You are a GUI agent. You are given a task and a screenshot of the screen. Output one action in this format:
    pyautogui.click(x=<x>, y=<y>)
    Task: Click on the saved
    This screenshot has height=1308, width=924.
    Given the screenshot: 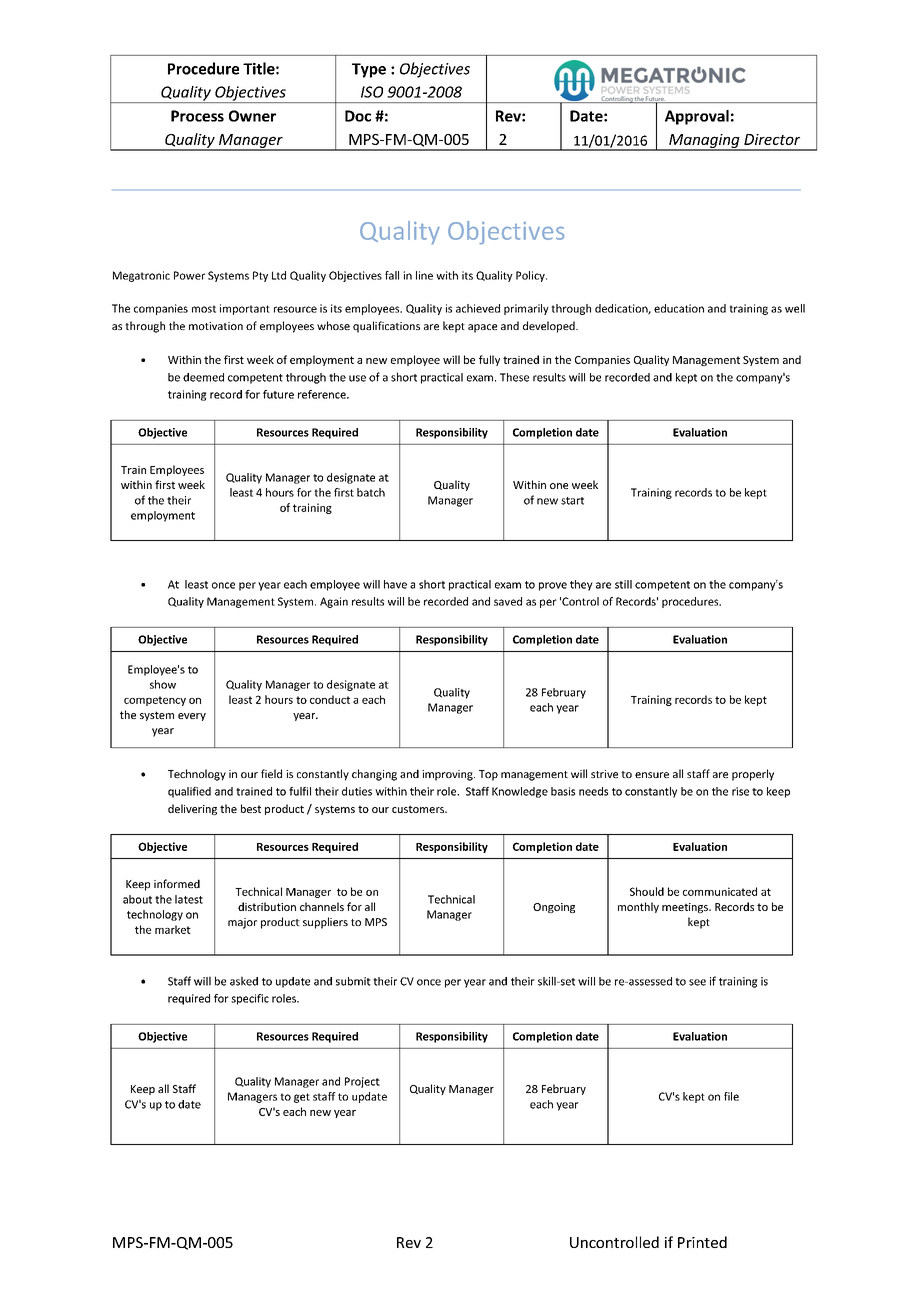 What is the action you would take?
    pyautogui.click(x=508, y=601)
